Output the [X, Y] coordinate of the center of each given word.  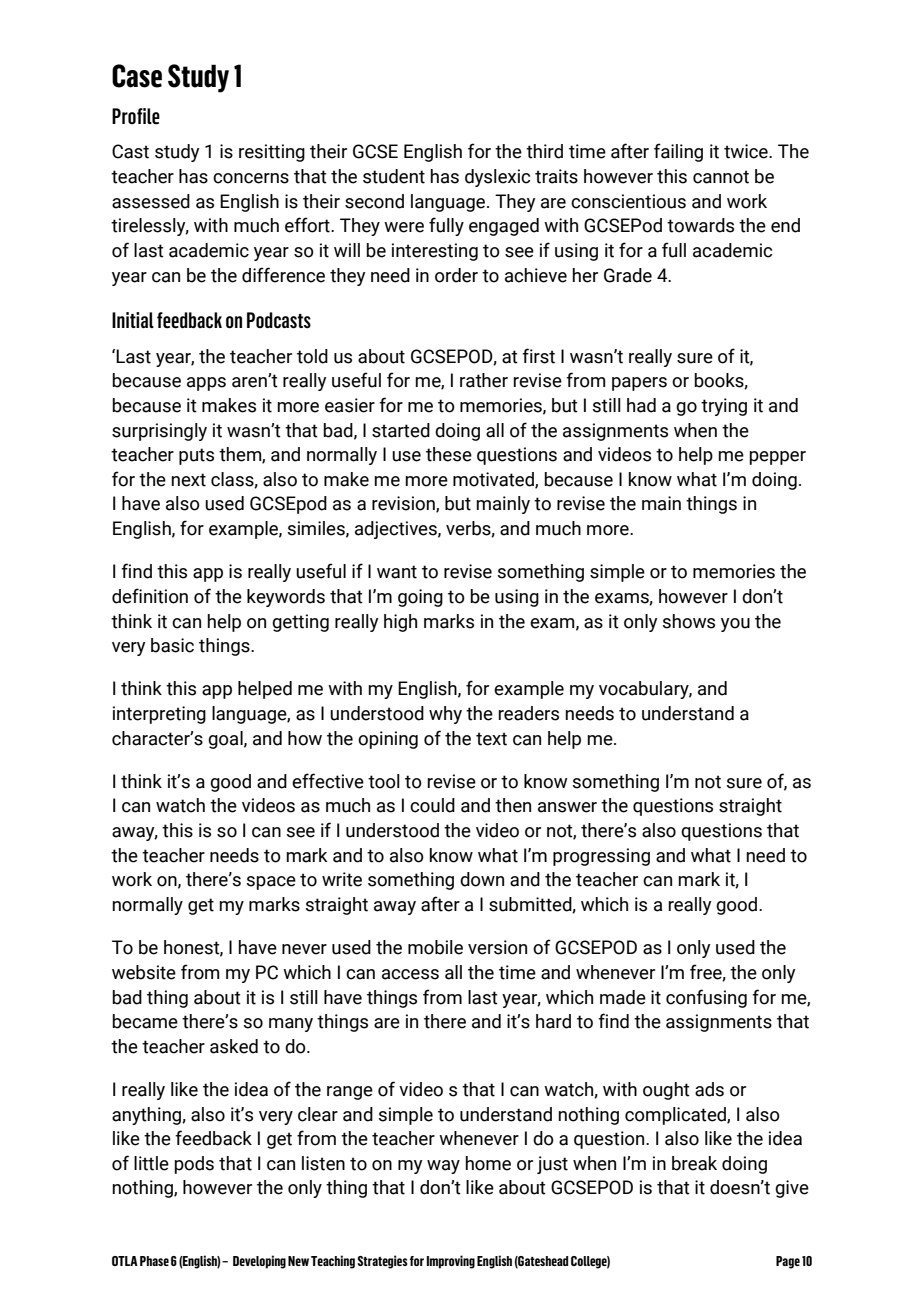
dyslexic [497, 178]
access [410, 974]
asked [234, 1046]
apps [206, 384]
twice [747, 151]
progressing [601, 857]
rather [484, 380]
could [432, 805]
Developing [259, 1262]
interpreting [159, 715]
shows [689, 621]
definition [150, 596]
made [623, 997]
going [420, 598]
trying [724, 407]
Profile [136, 116]
